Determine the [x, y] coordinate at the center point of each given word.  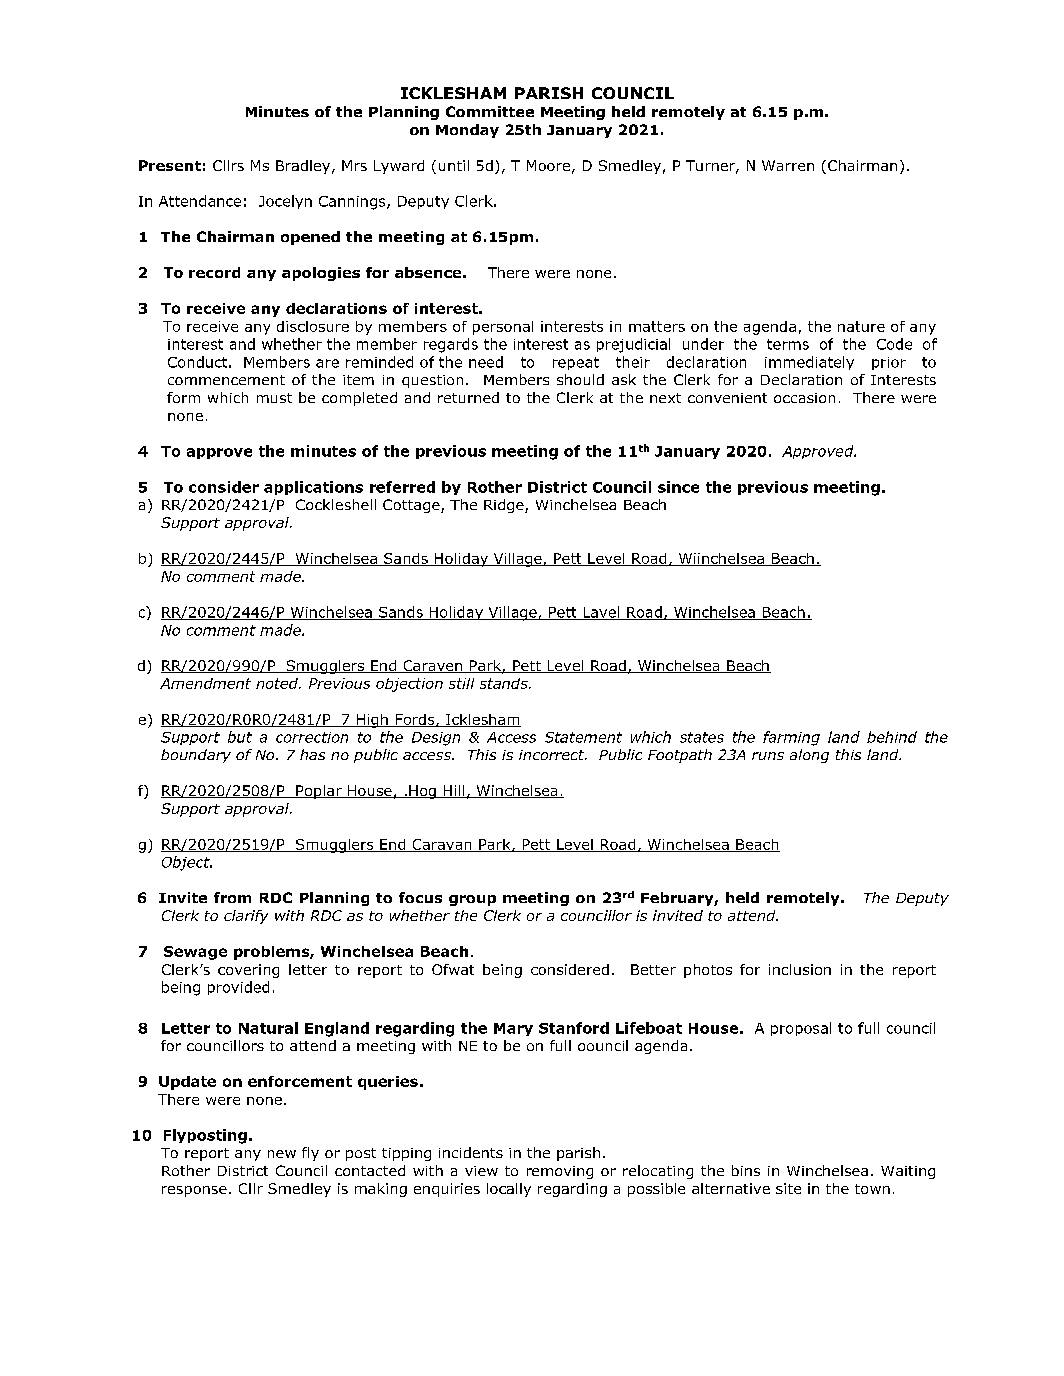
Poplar [319, 792]
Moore [548, 165]
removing [560, 1172]
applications [313, 488]
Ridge [505, 506]
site [788, 1188]
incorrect [553, 755]
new [282, 1154]
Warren [788, 165]
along [809, 756]
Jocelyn [285, 202]
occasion [804, 398]
